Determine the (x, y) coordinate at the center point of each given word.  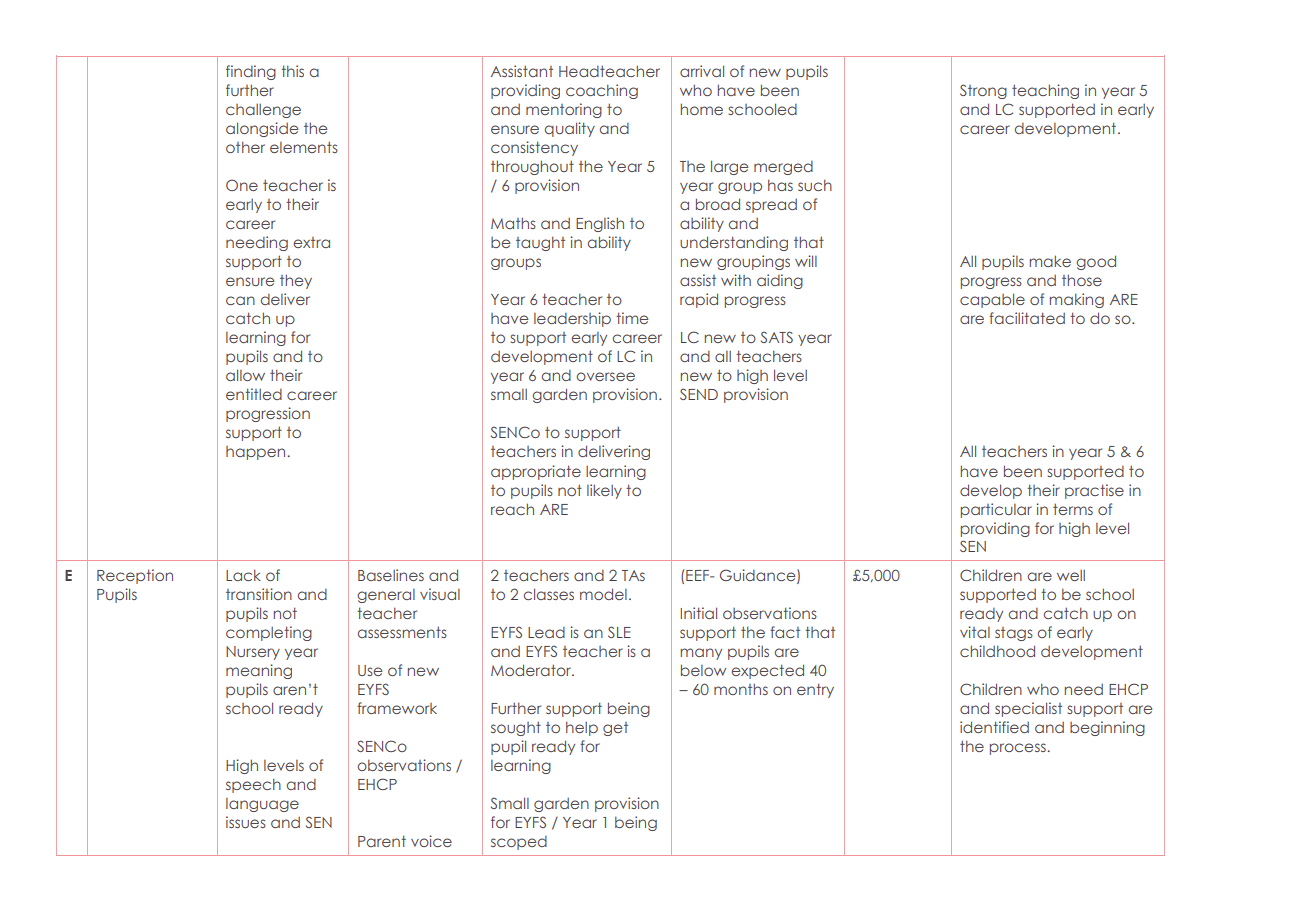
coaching (602, 91)
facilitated (1027, 318)
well (1071, 575)
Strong (983, 91)
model (603, 594)
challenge (263, 111)
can (240, 300)
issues (246, 822)
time (632, 318)
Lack (243, 575)
